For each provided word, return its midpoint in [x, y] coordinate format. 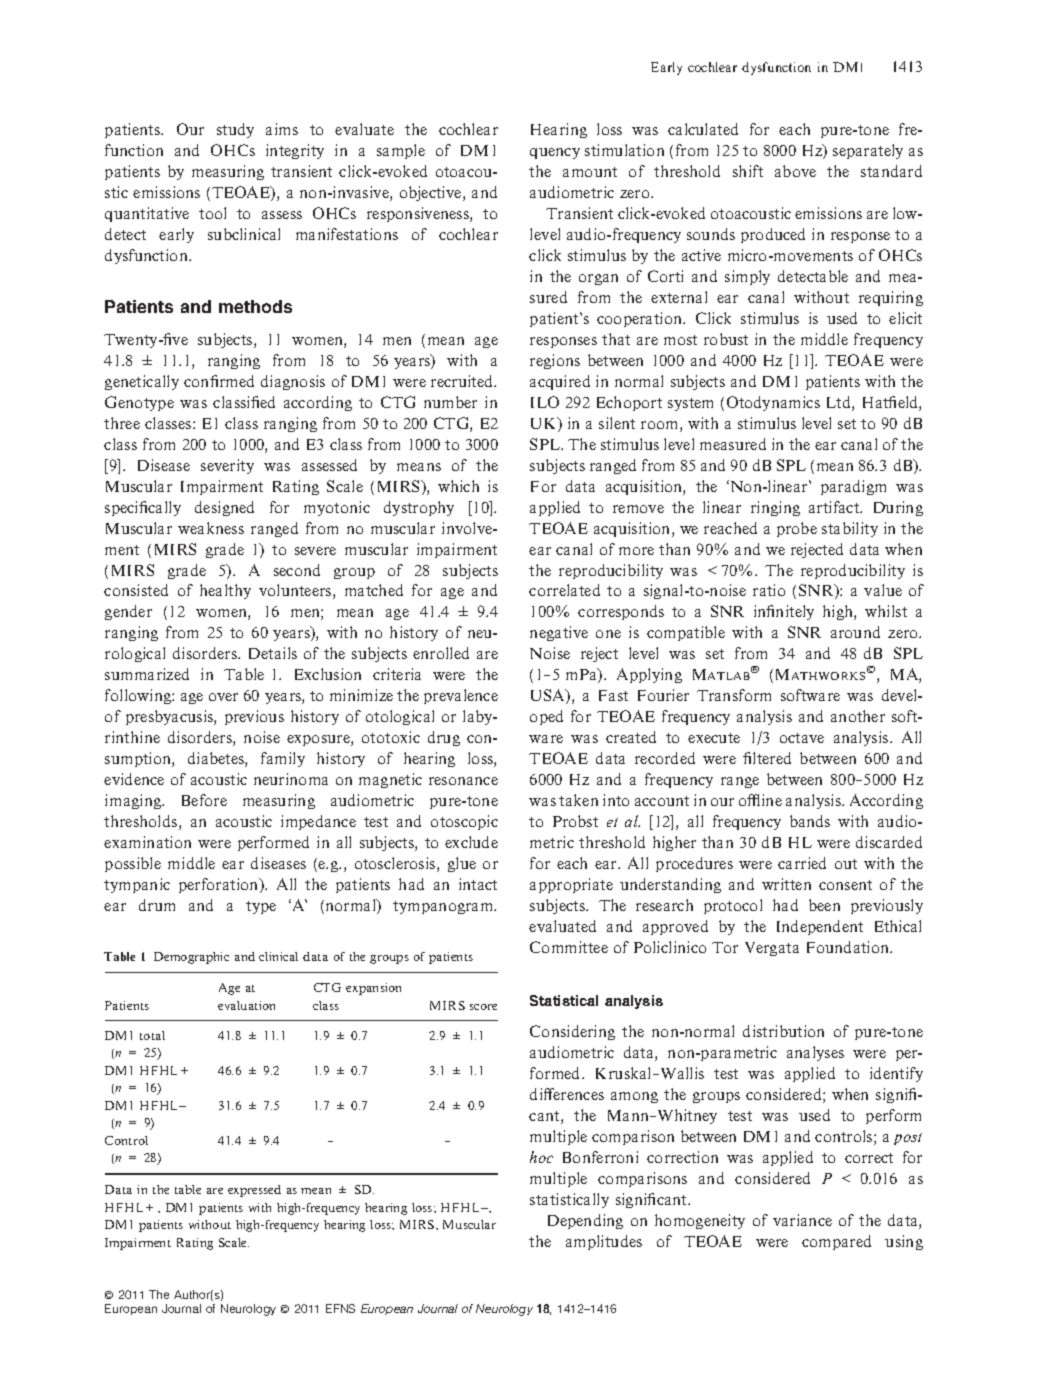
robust [726, 339]
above [795, 171]
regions [555, 361]
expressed [254, 1191]
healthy [225, 591]
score [483, 1007]
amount [590, 172]
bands [810, 821]
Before [204, 800]
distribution [783, 1031]
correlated [564, 590]
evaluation [246, 1005]
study [235, 130]
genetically [142, 382]
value [883, 590]
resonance [463, 781]
